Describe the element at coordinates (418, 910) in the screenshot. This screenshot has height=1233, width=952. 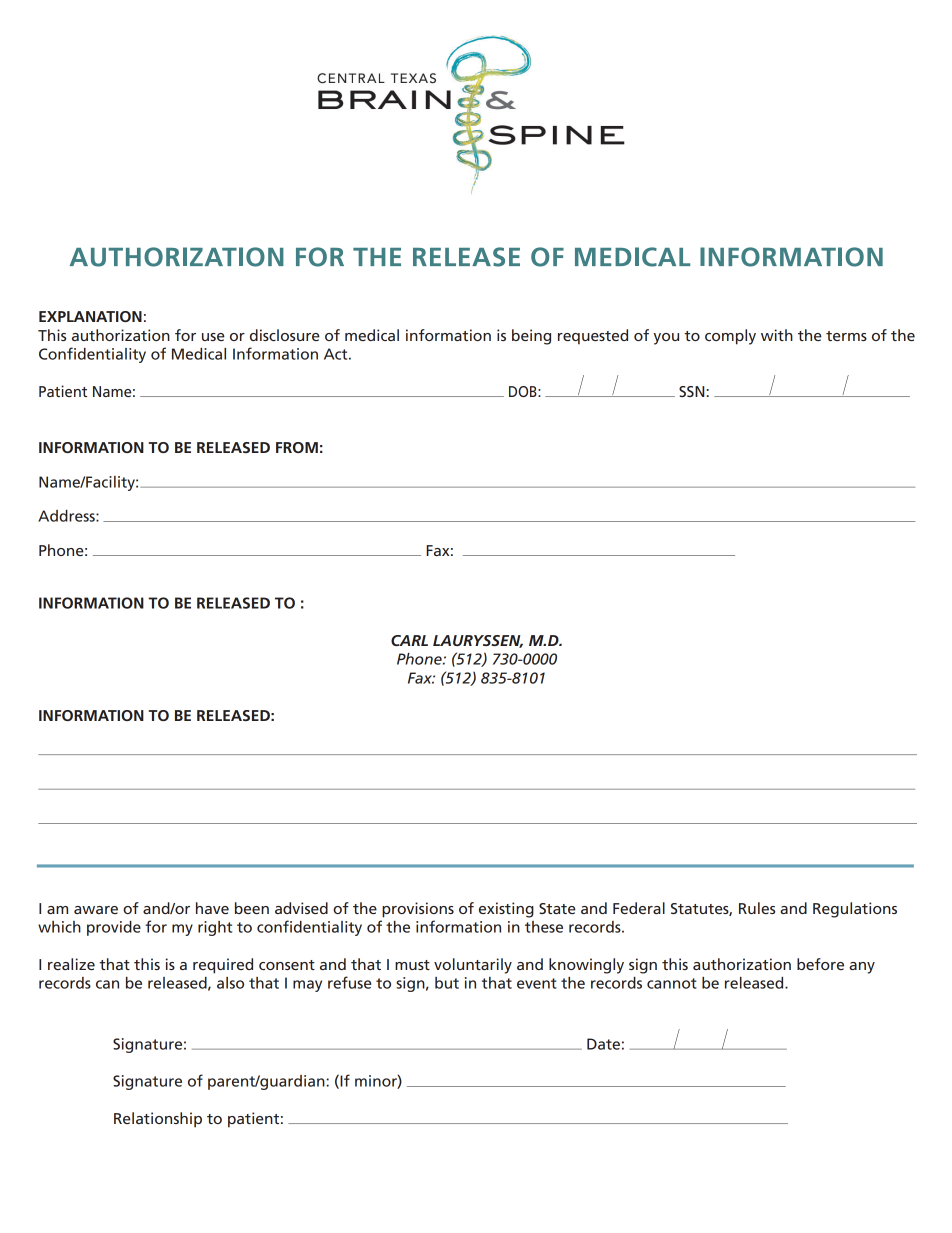
I see `provisions` at that location.
